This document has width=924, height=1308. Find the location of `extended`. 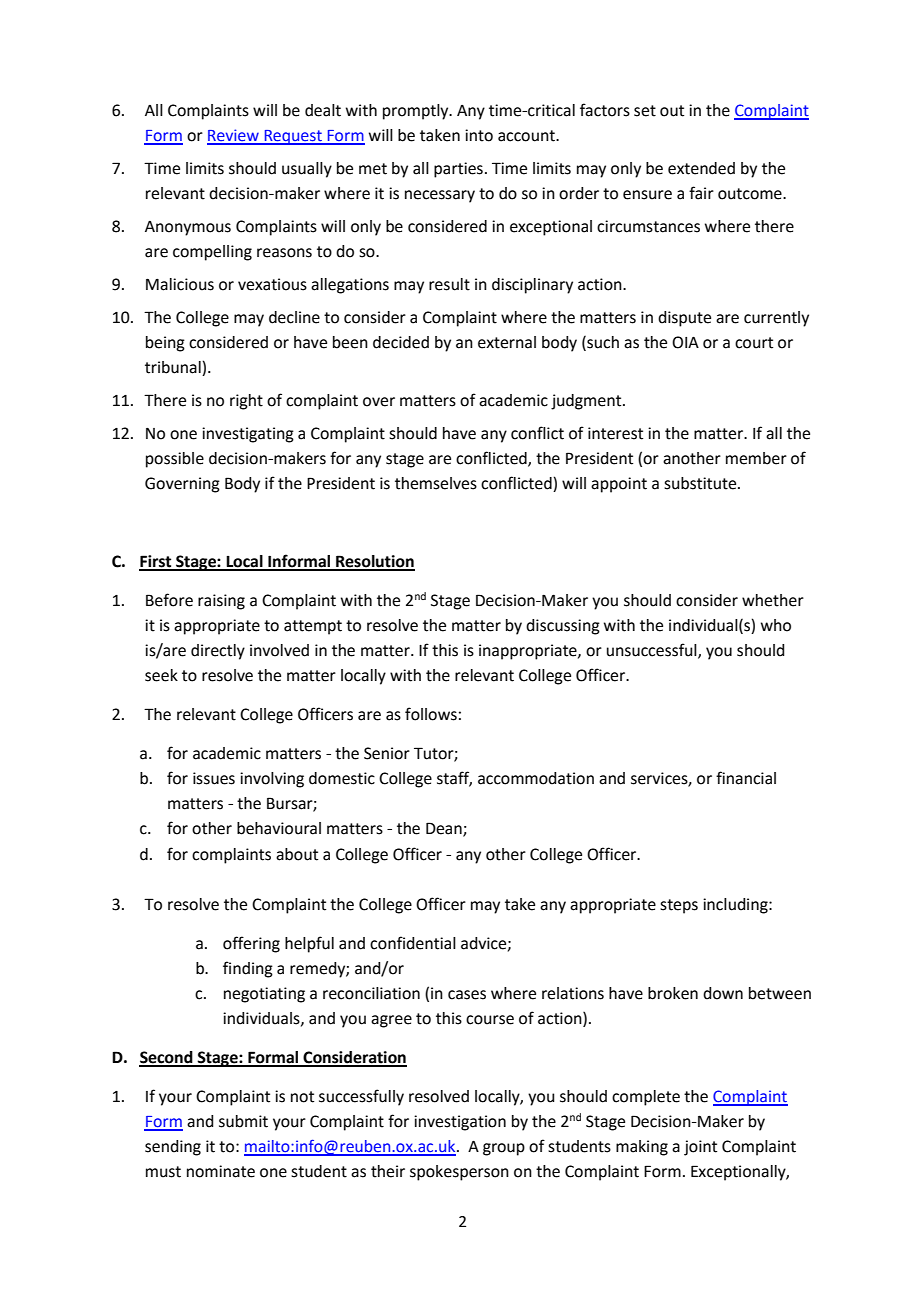

extended is located at coordinates (701, 168).
